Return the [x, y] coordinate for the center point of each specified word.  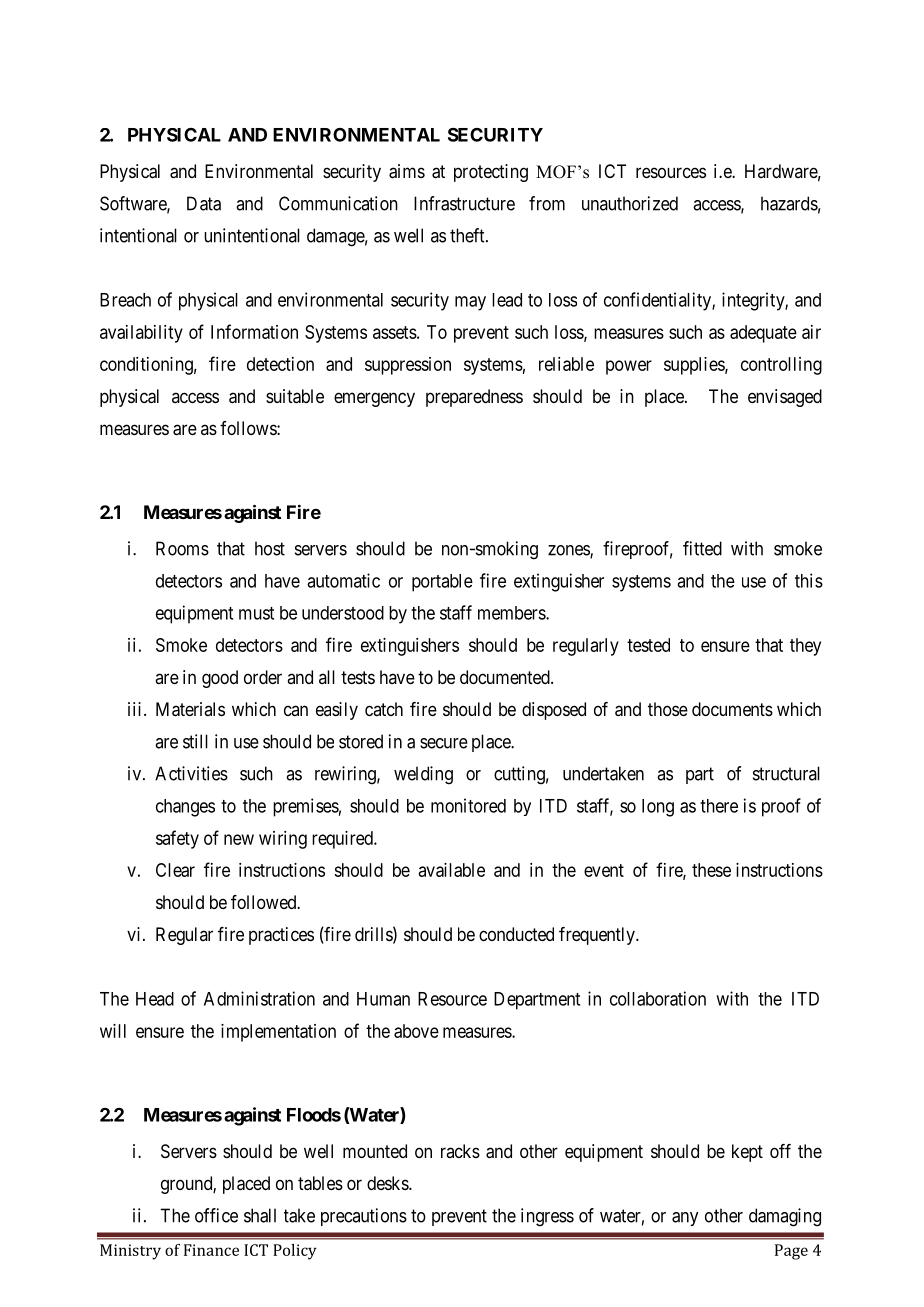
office [216, 1215]
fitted [702, 548]
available [451, 870]
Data [204, 203]
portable [442, 583]
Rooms [182, 548]
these [711, 870]
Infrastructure [464, 203]
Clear [175, 870]
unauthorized [630, 203]
